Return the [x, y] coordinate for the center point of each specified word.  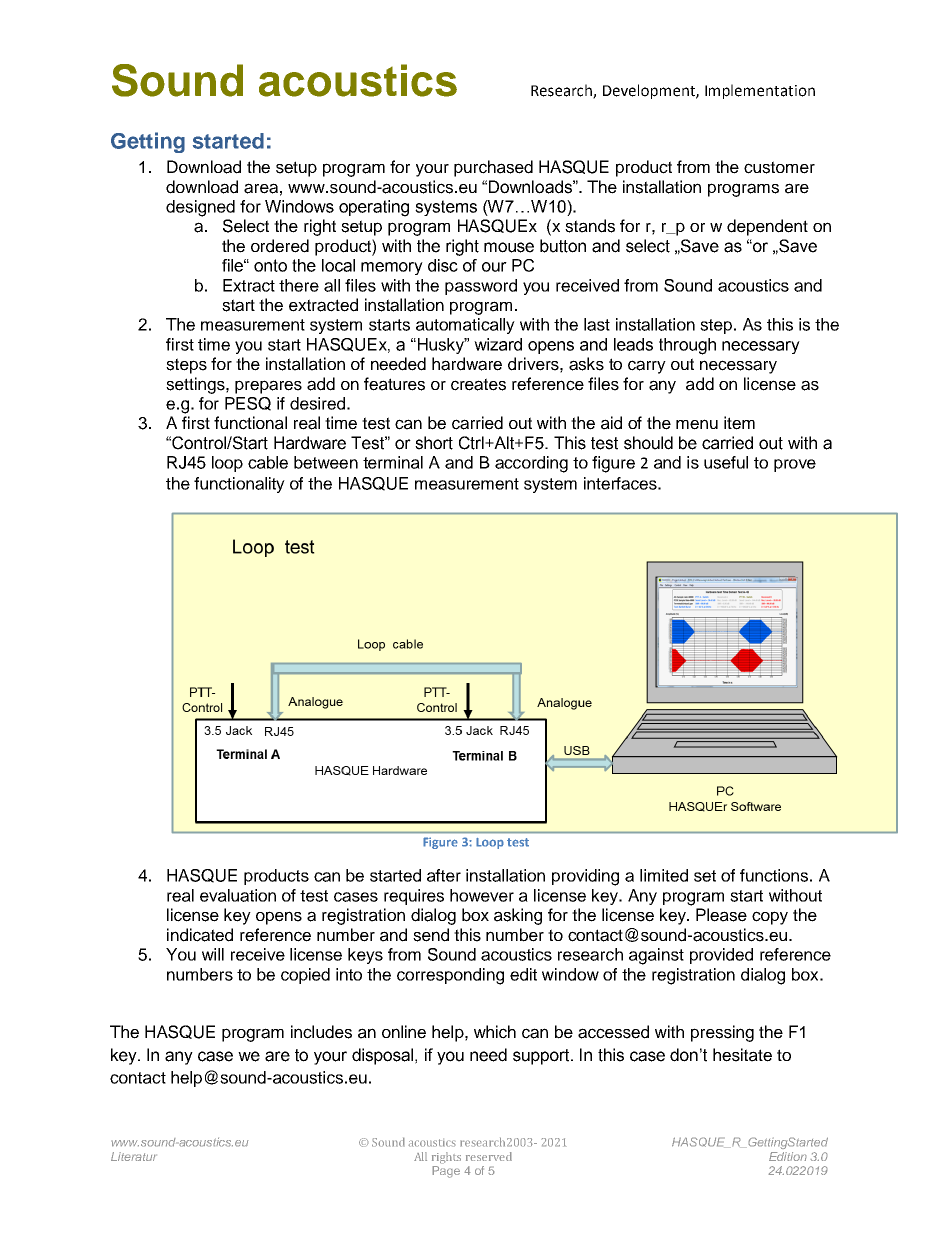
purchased [493, 168]
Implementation [760, 91]
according [531, 464]
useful [726, 462]
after [444, 875]
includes [321, 1032]
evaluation [238, 895]
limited [664, 875]
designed [200, 208]
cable [268, 462]
